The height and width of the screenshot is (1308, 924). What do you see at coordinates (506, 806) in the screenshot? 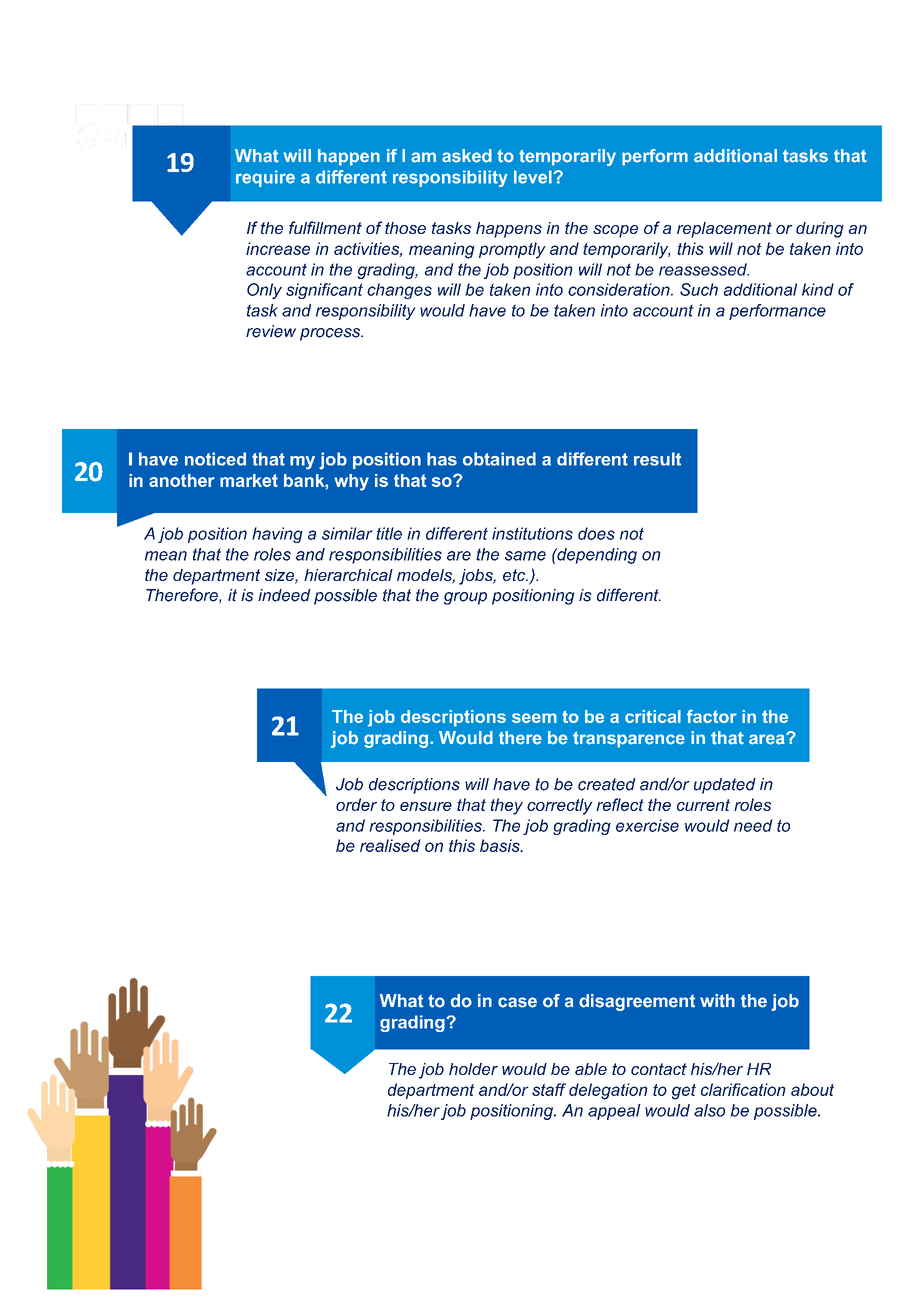
I see `they` at bounding box center [506, 806].
